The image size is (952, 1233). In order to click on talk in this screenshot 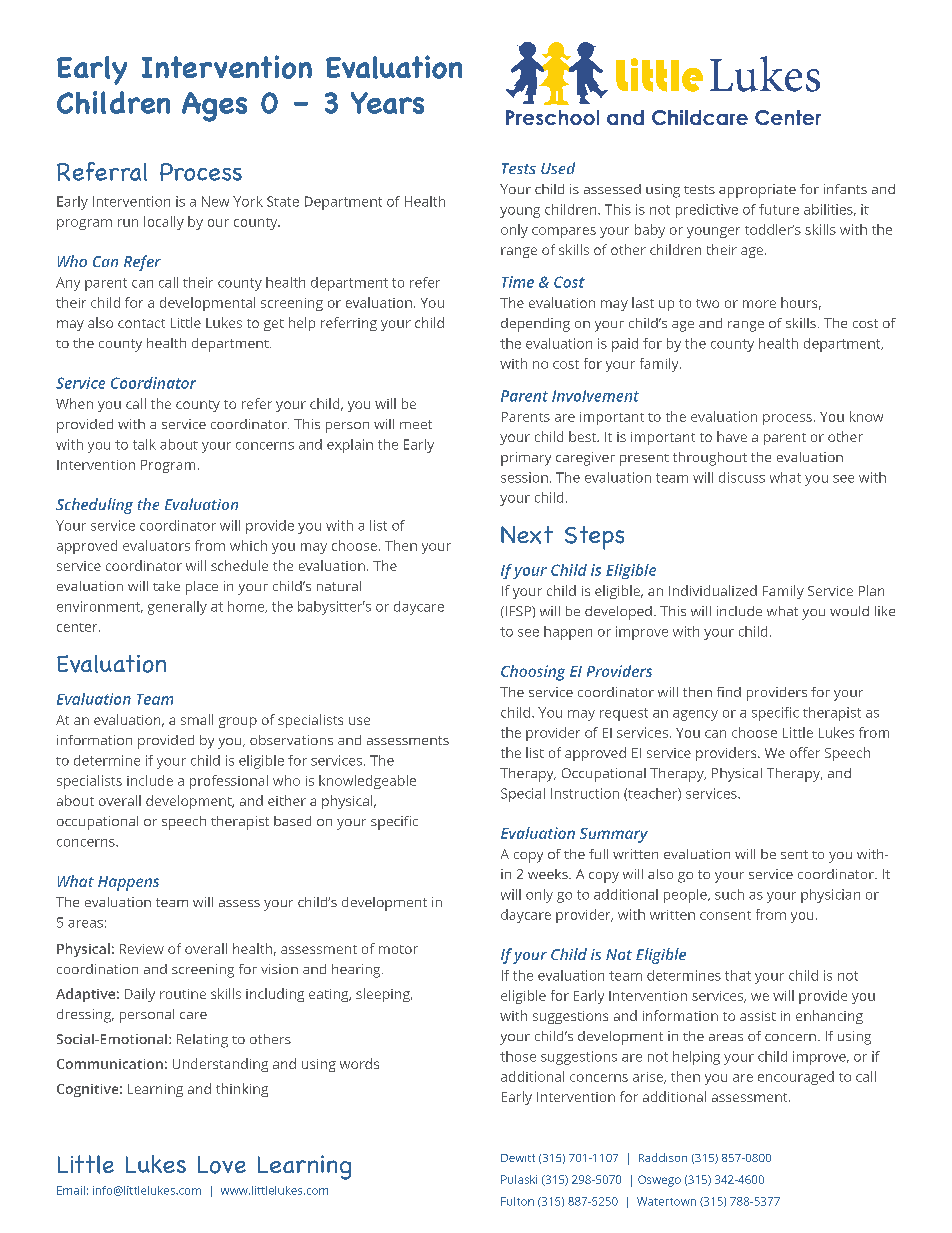, I will do `click(144, 444)`.
